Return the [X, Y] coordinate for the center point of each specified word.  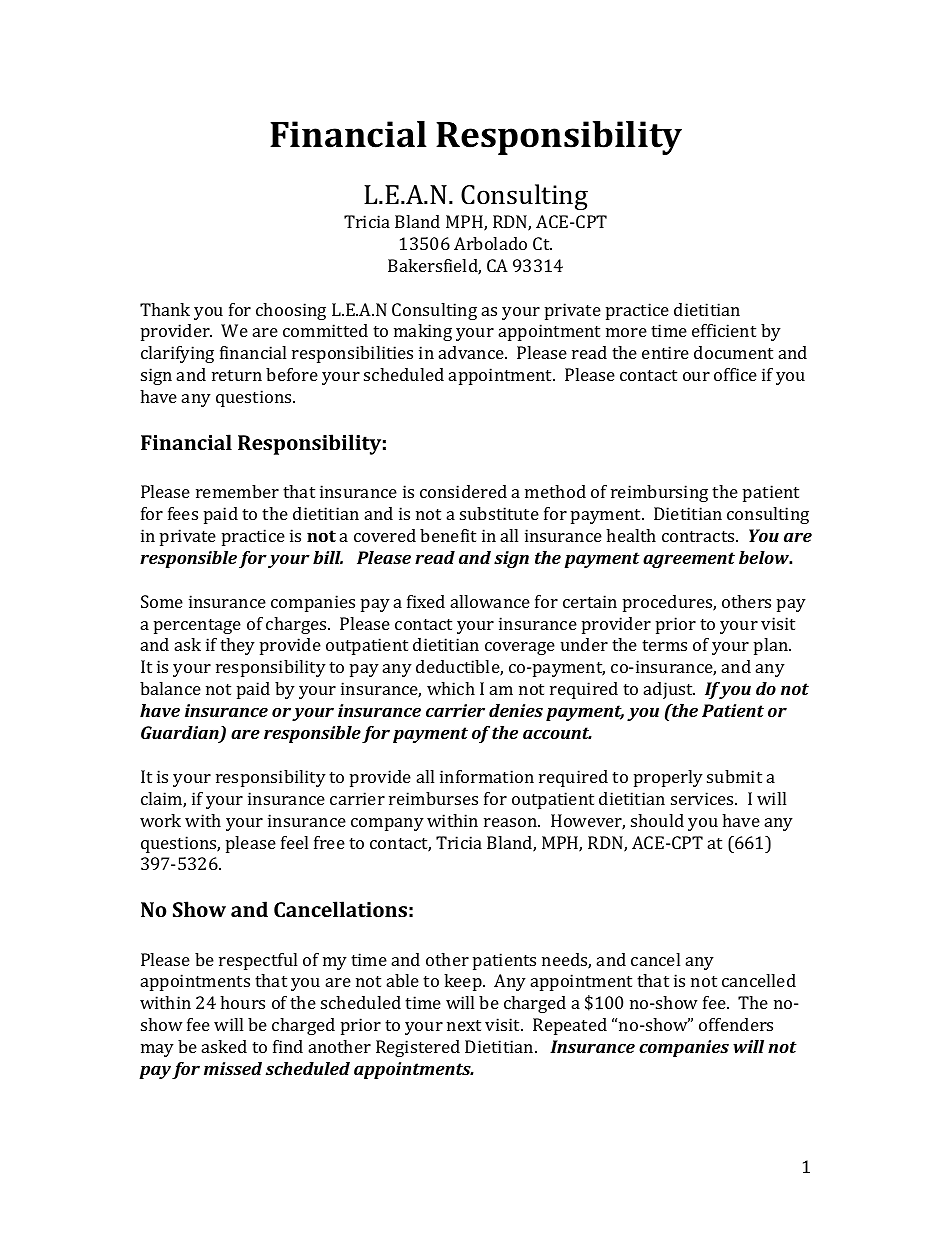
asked [224, 1046]
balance [170, 688]
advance [472, 352]
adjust [669, 690]
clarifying [177, 354]
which [451, 688]
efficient [724, 330]
